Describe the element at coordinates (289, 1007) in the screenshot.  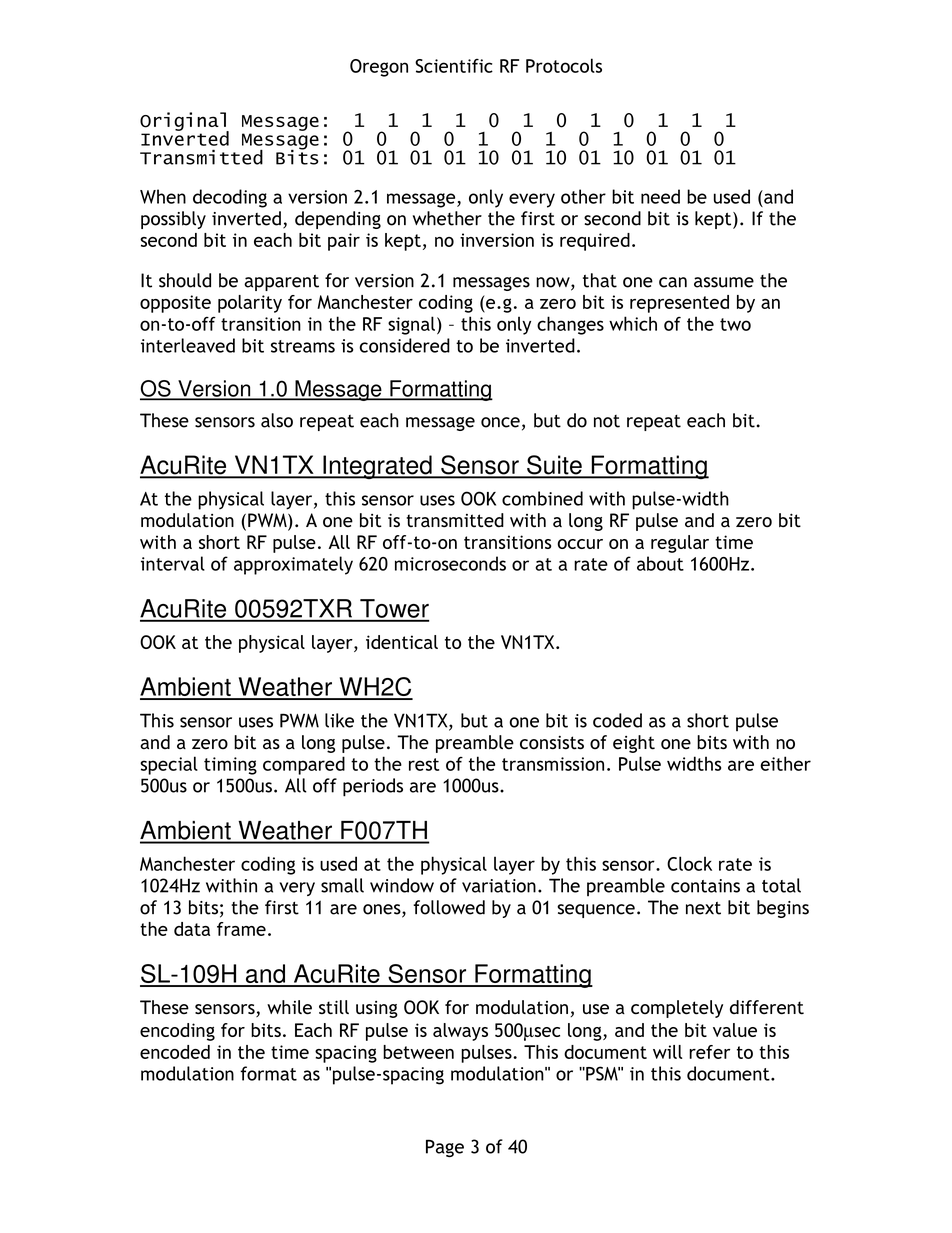
I see `while` at that location.
